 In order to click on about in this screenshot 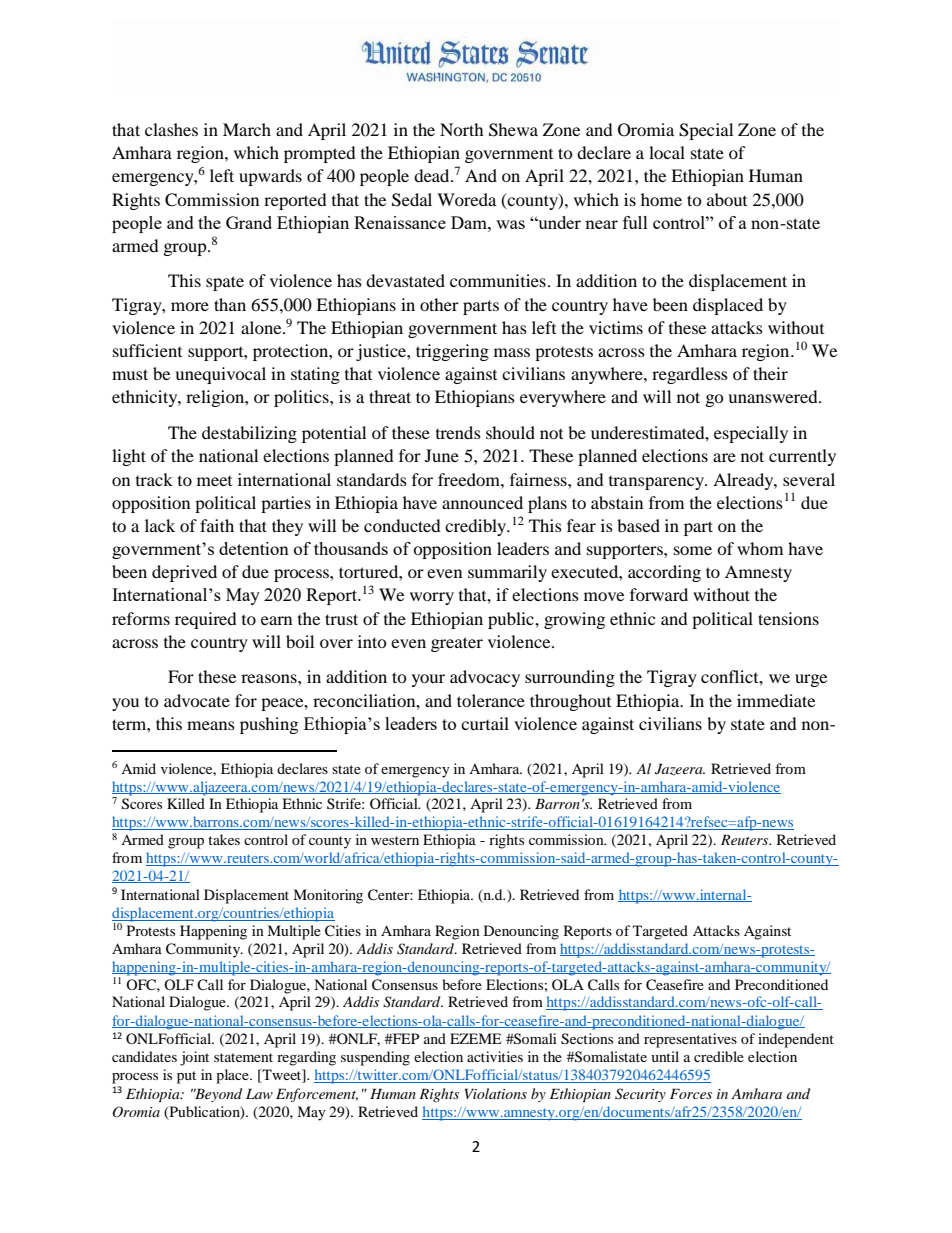, I will do `click(727, 199)`.
